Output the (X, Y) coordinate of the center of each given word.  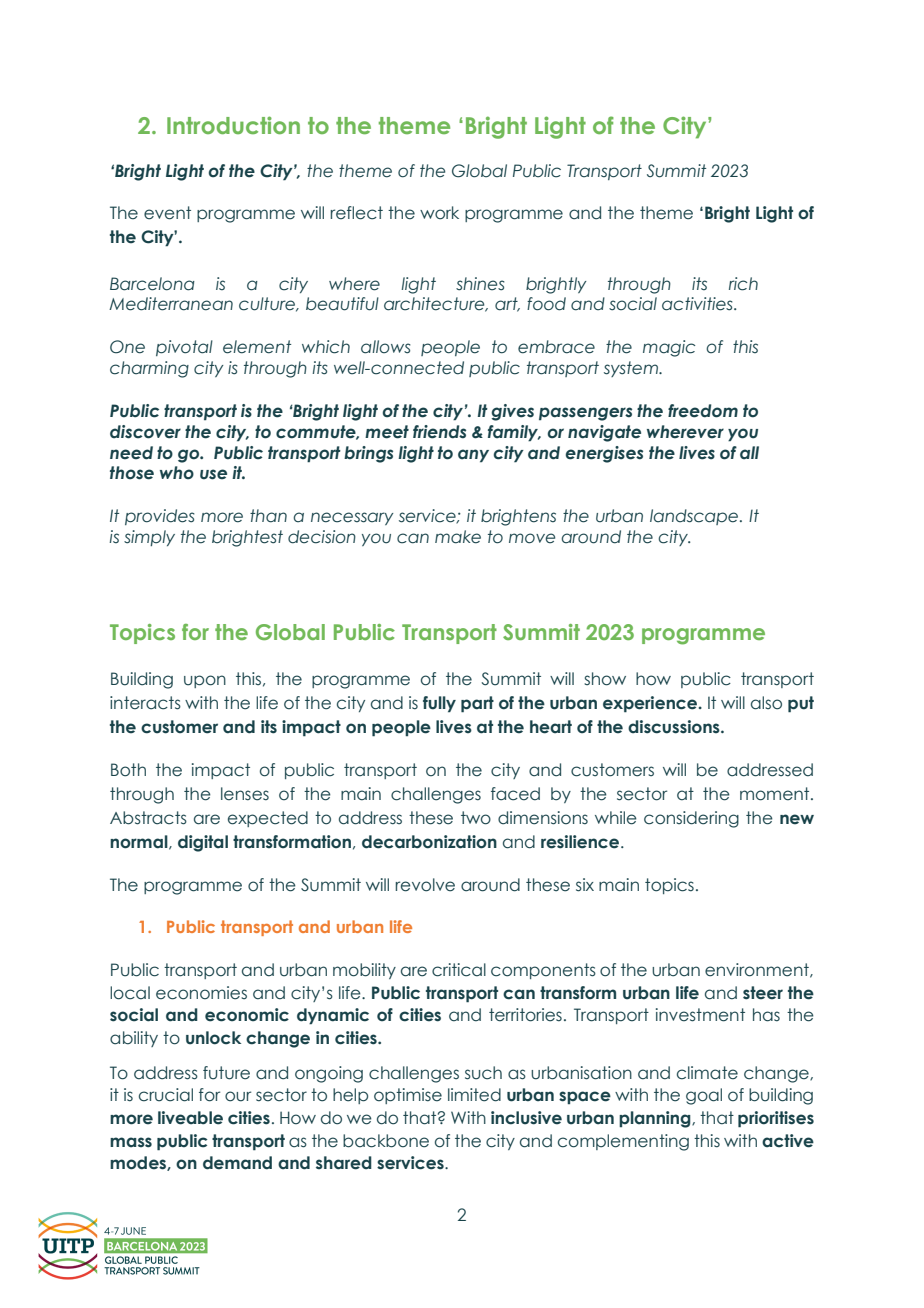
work (439, 213)
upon (205, 681)
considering (691, 819)
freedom (703, 411)
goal (704, 1096)
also (766, 703)
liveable (190, 1118)
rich (743, 284)
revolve (425, 885)
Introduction (233, 125)
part (477, 704)
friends (439, 432)
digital (203, 843)
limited (474, 1095)
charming (149, 369)
